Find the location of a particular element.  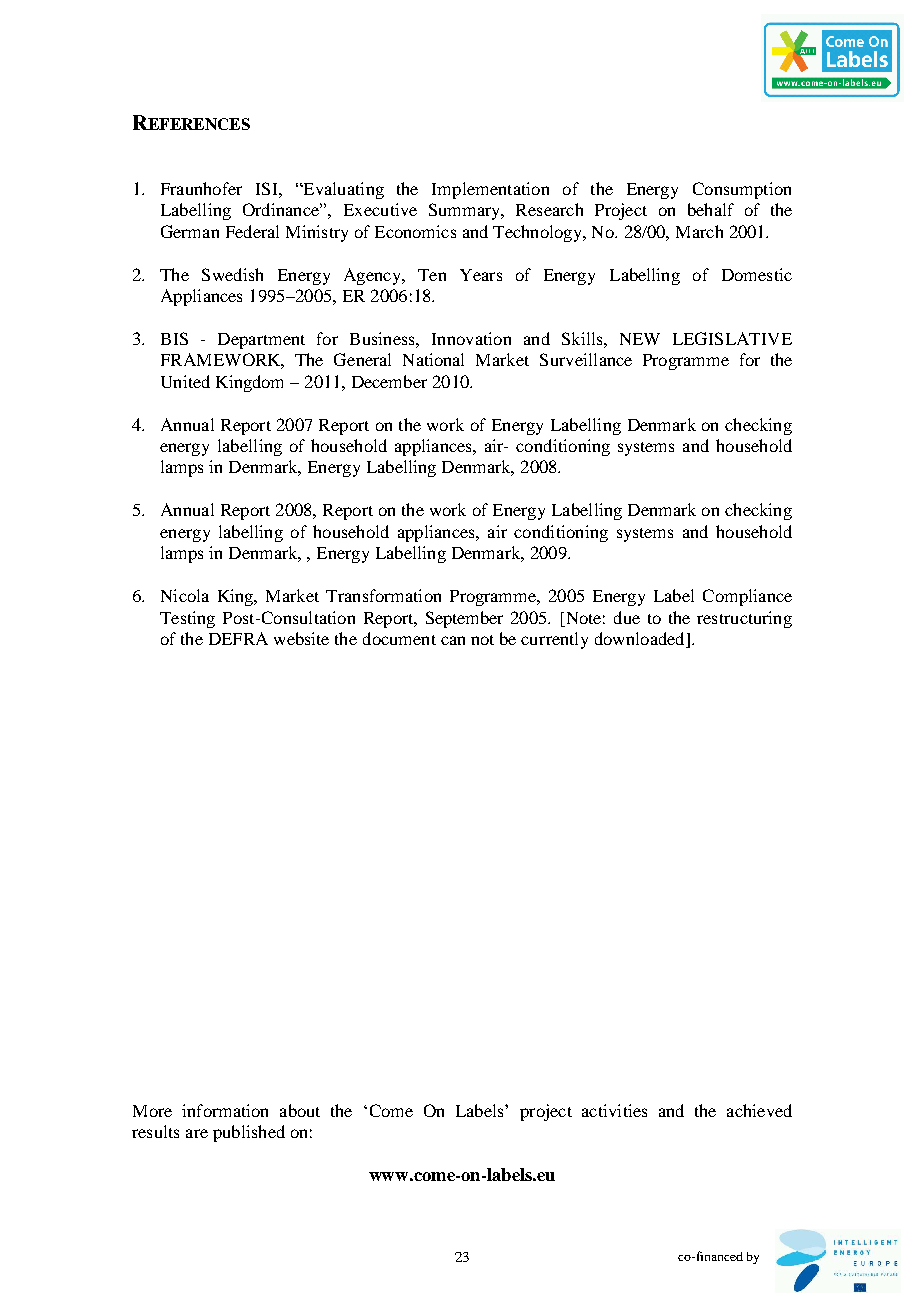

downloaded is located at coordinates (641, 640).
